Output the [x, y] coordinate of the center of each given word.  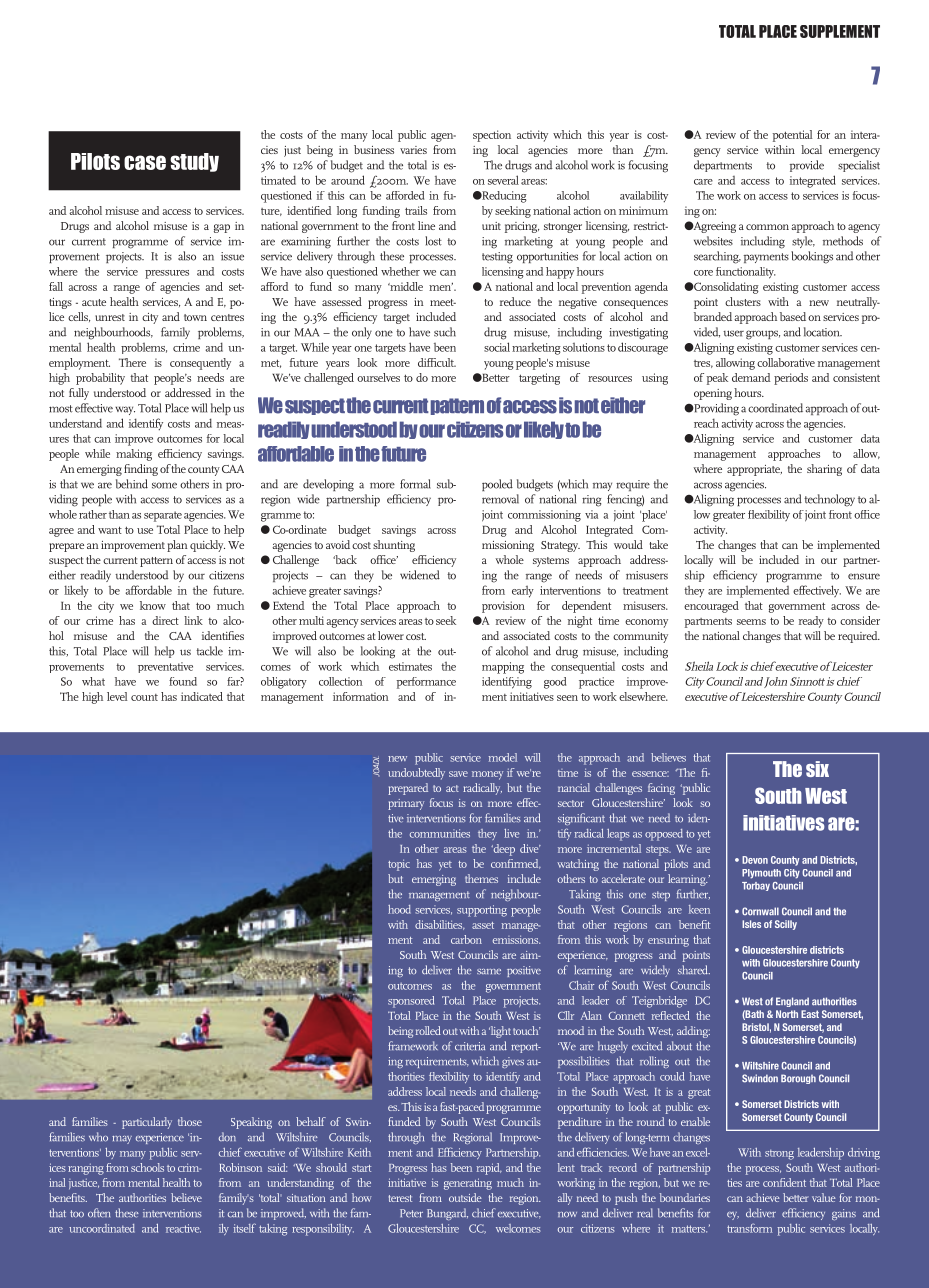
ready [811, 622]
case [145, 162]
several [503, 180]
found [183, 681]
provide [806, 166]
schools [147, 1167]
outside [465, 1197]
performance [426, 683]
